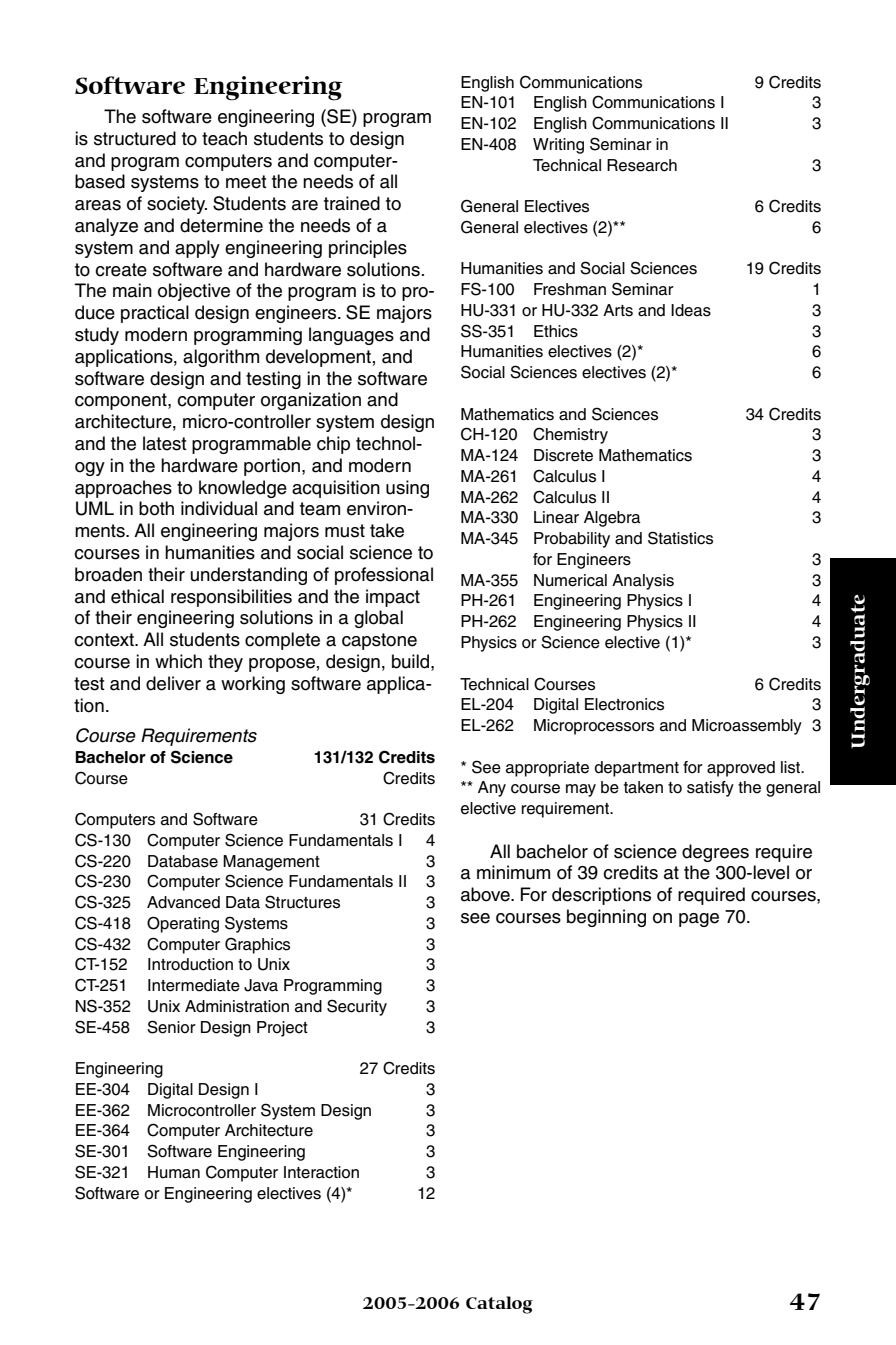 This screenshot has width=896, height=1345. What do you see at coordinates (499, 1305) in the screenshot?
I see `Catalog` at bounding box center [499, 1305].
